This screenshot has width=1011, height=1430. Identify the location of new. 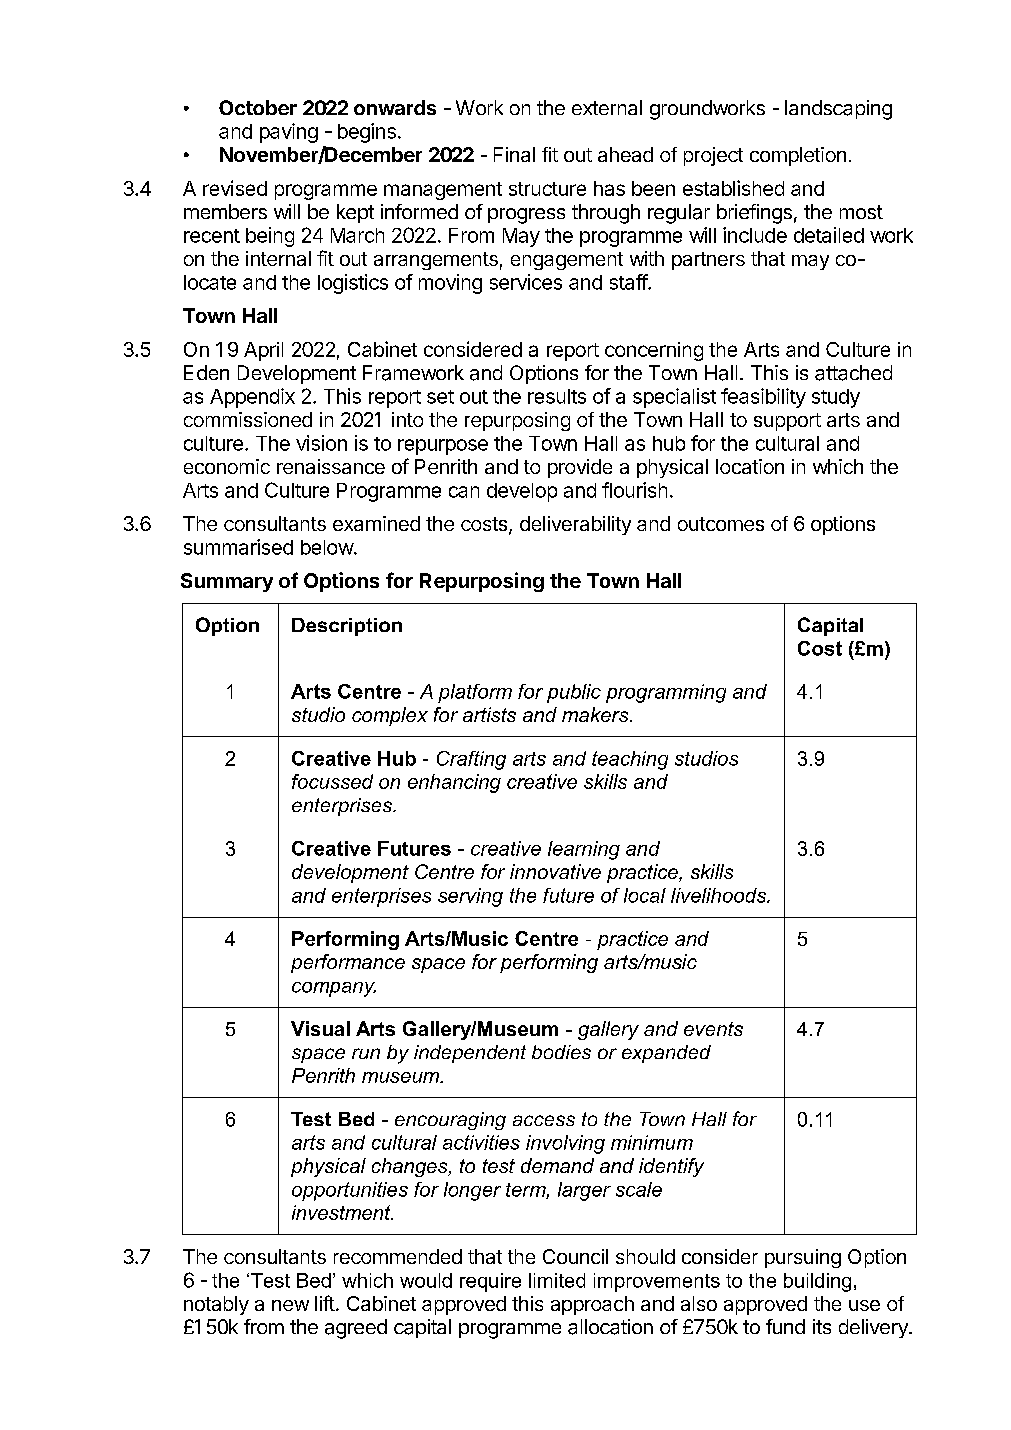
(290, 1305).
